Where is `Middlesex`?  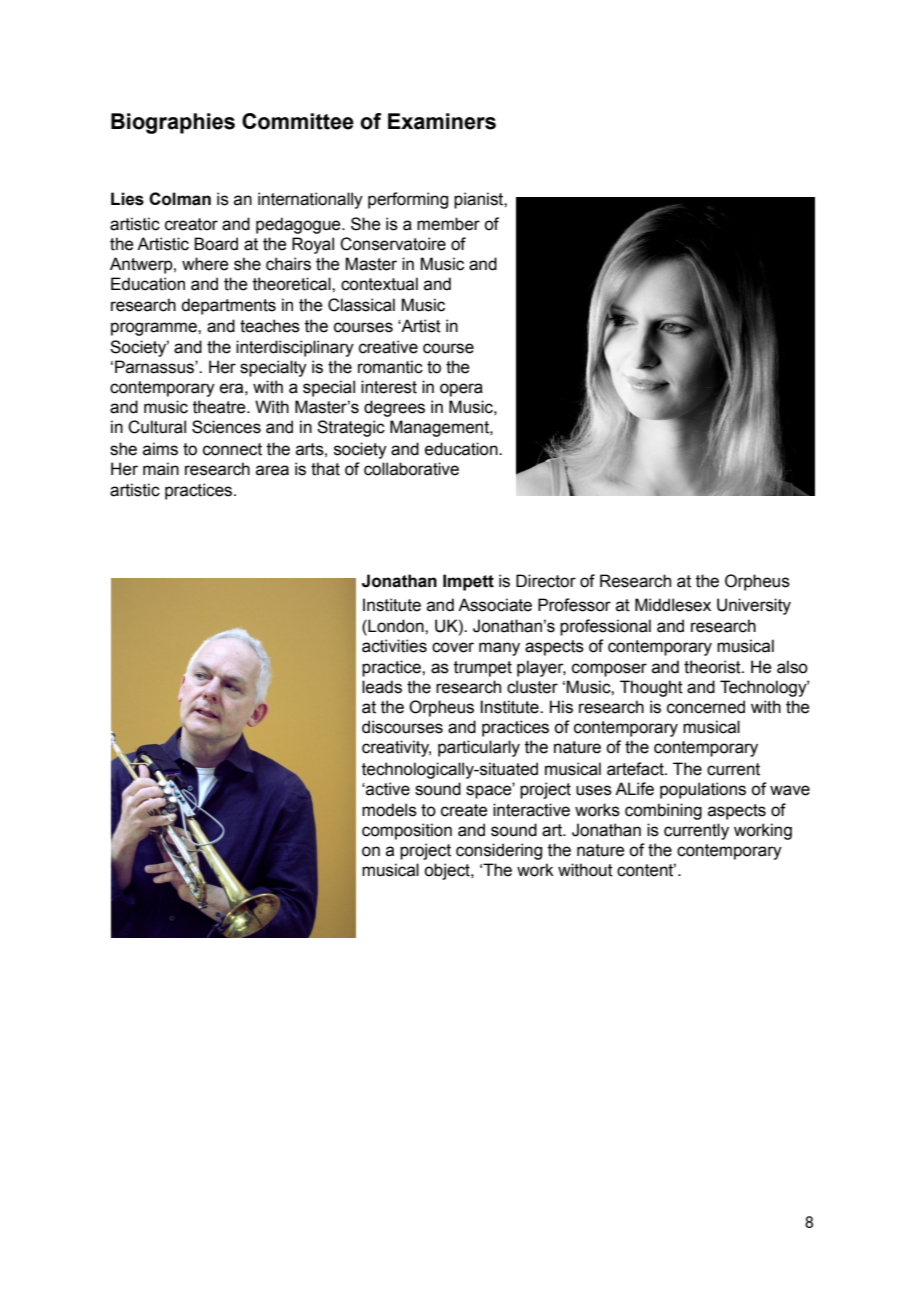
Middlesex is located at coordinates (673, 605).
